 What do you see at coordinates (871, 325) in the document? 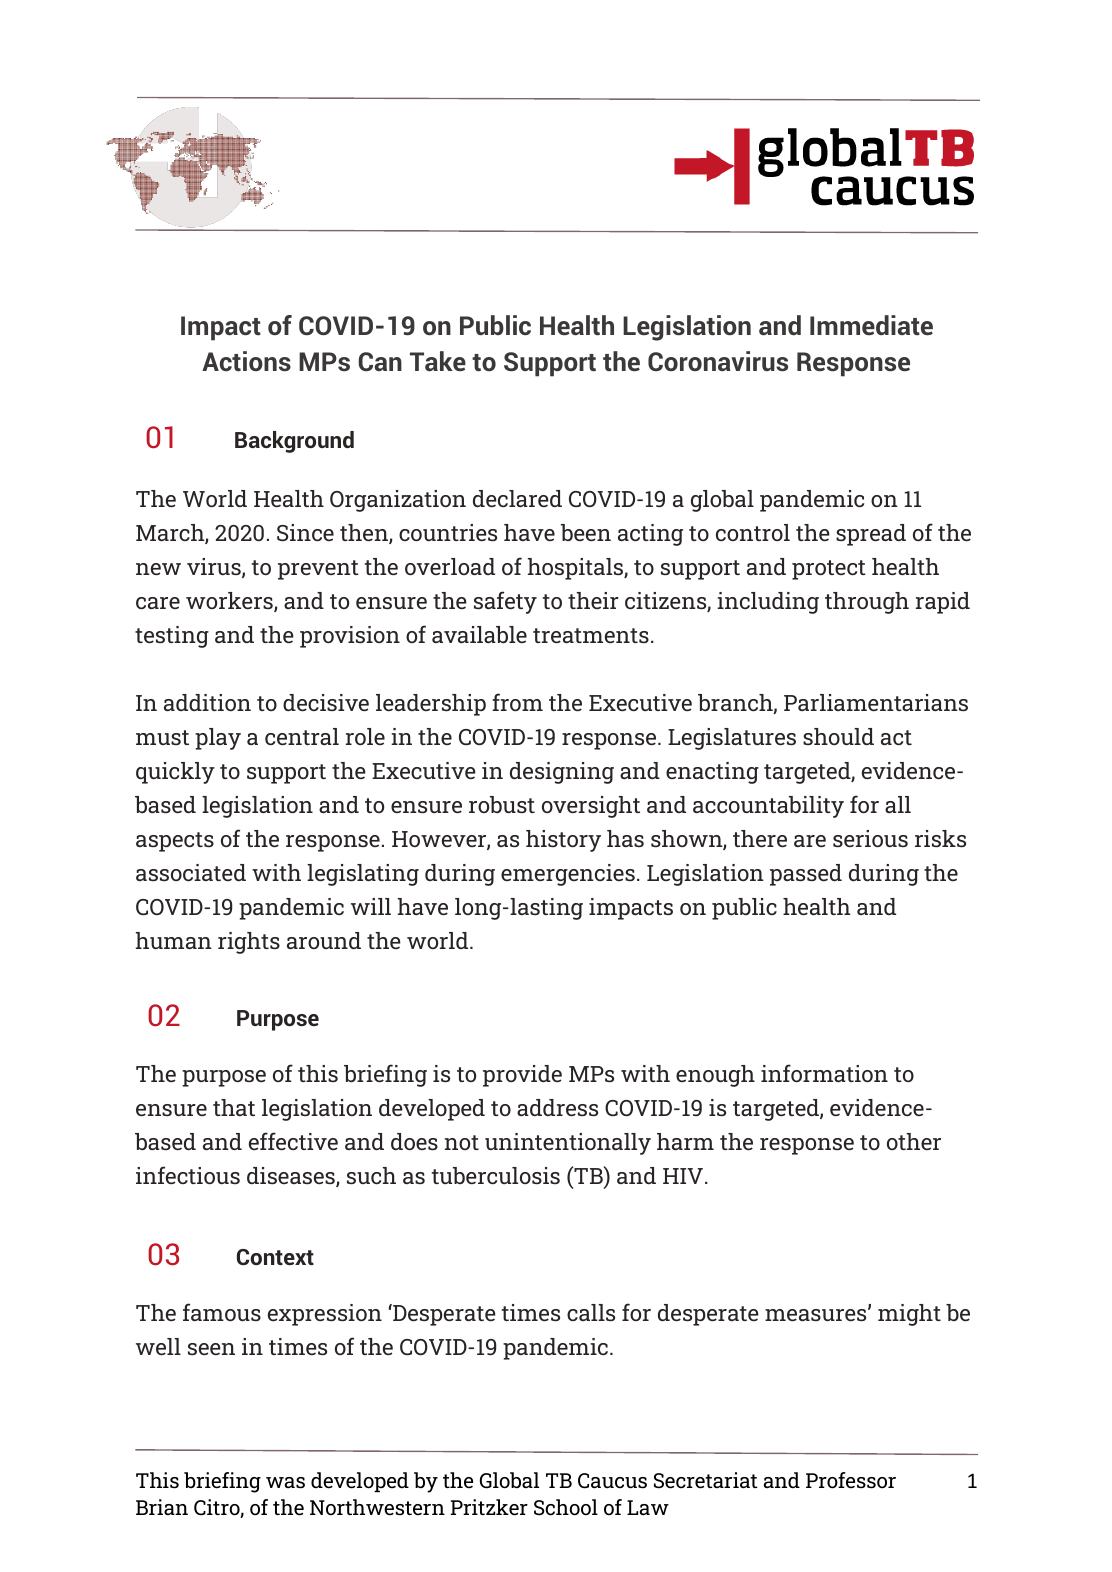
I see `Immediate` at bounding box center [871, 325].
